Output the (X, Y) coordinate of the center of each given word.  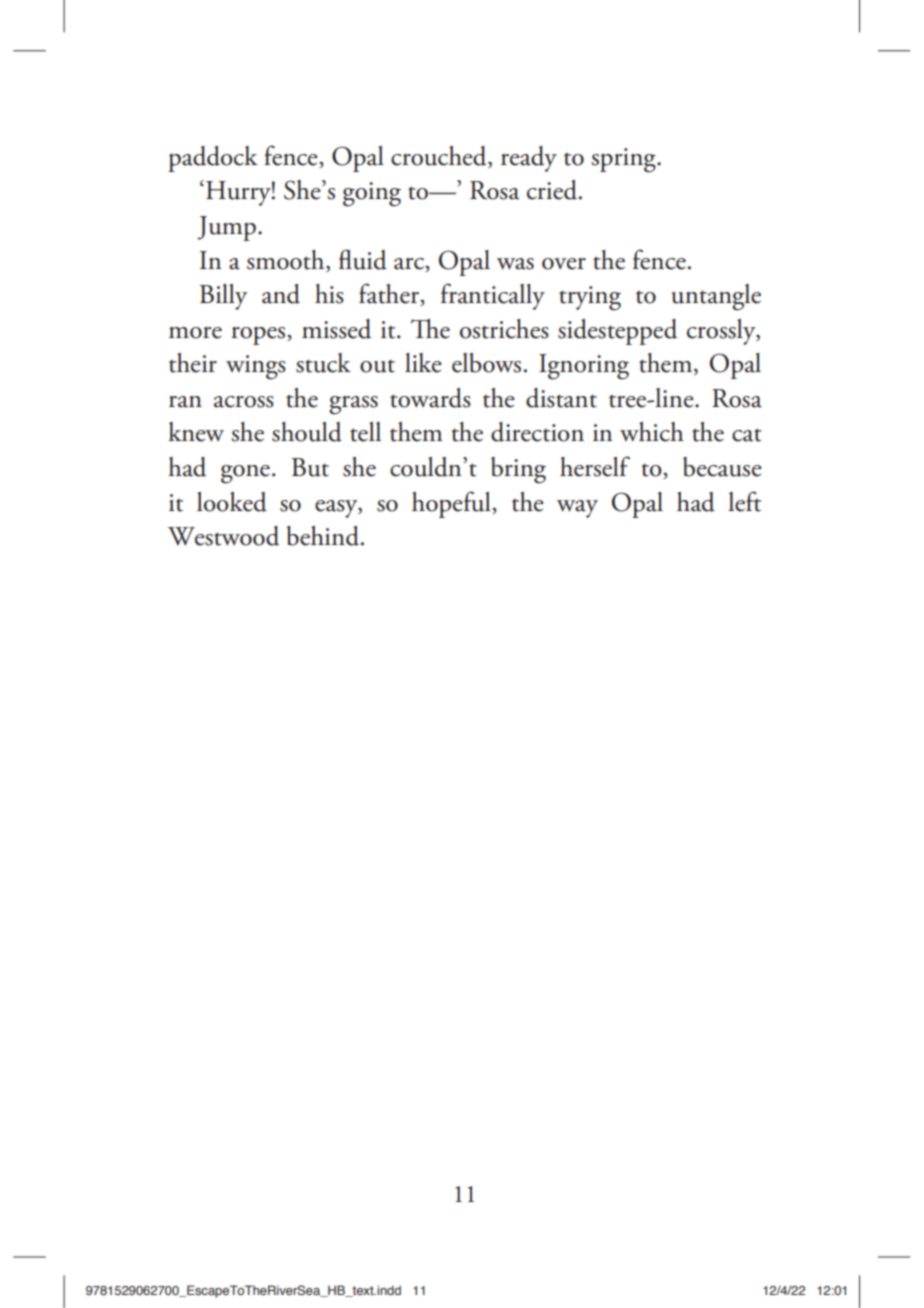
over (564, 264)
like (423, 363)
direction (537, 432)
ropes (259, 335)
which (652, 432)
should (307, 432)
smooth (287, 260)
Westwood (223, 536)
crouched (440, 157)
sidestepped (617, 332)
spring (624, 160)
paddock (213, 159)
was (515, 264)
